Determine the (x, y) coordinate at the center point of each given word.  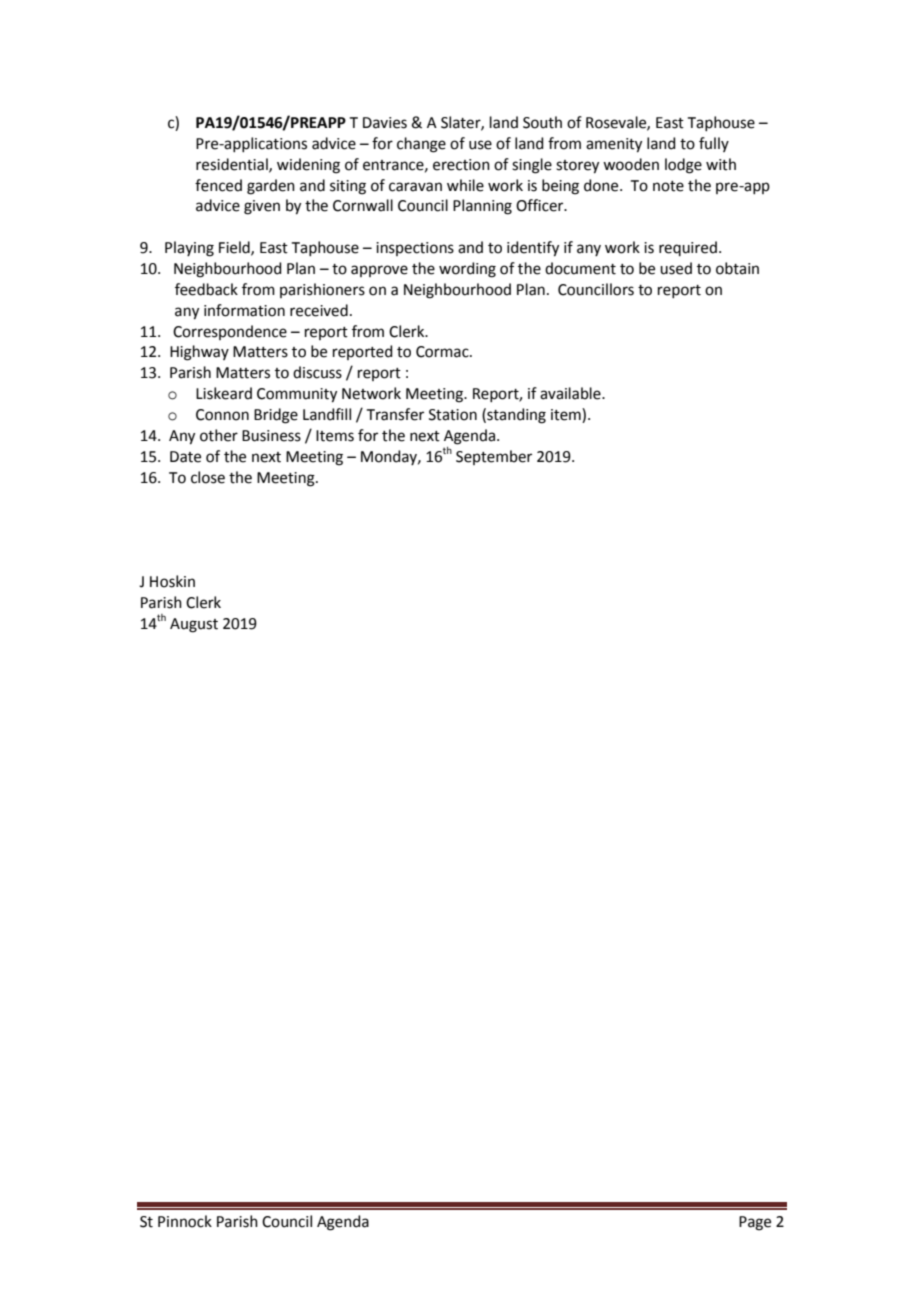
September (494, 457)
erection (461, 165)
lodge (683, 166)
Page (755, 1223)
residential (233, 165)
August (194, 625)
